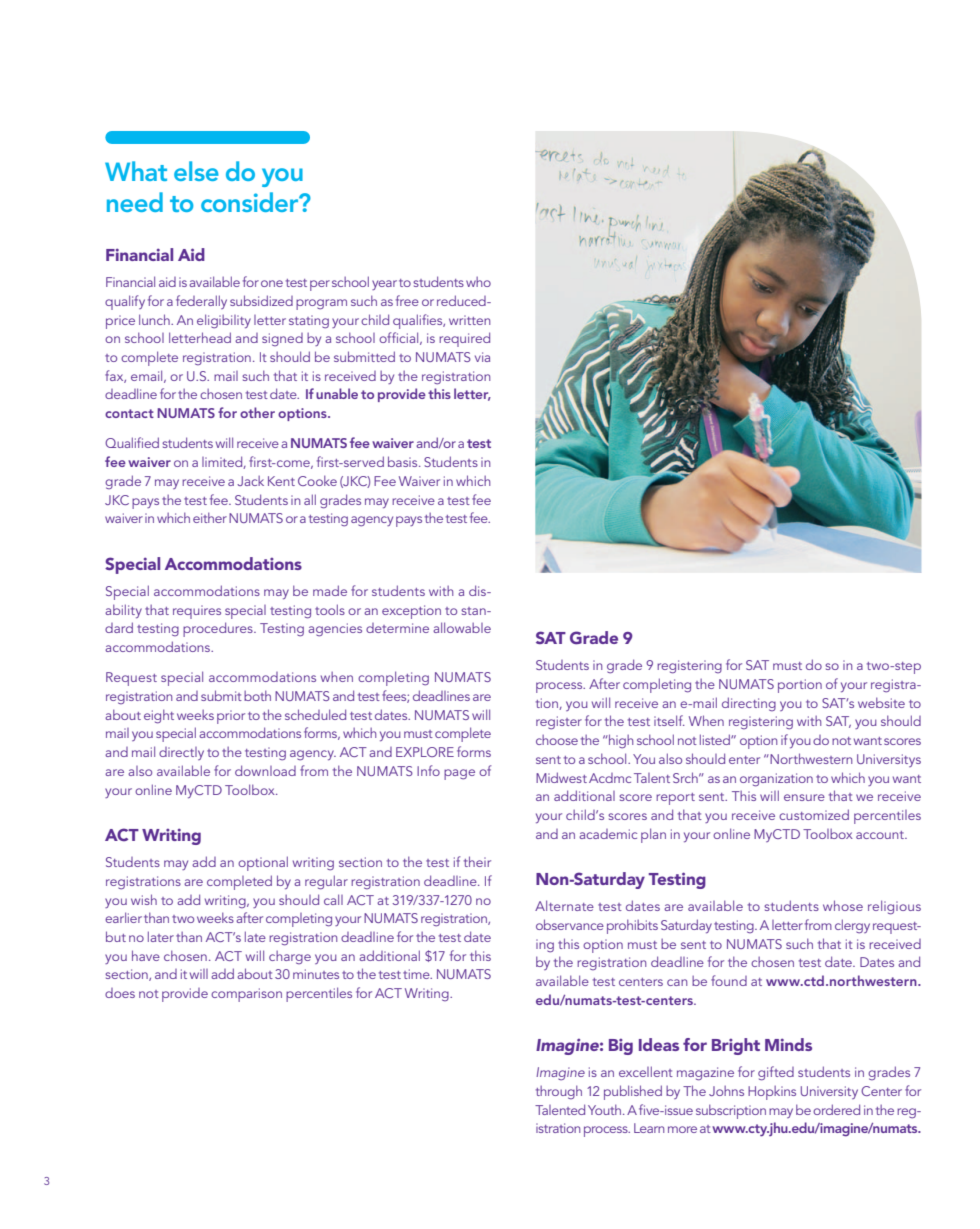  I want to click on else, so click(196, 171).
